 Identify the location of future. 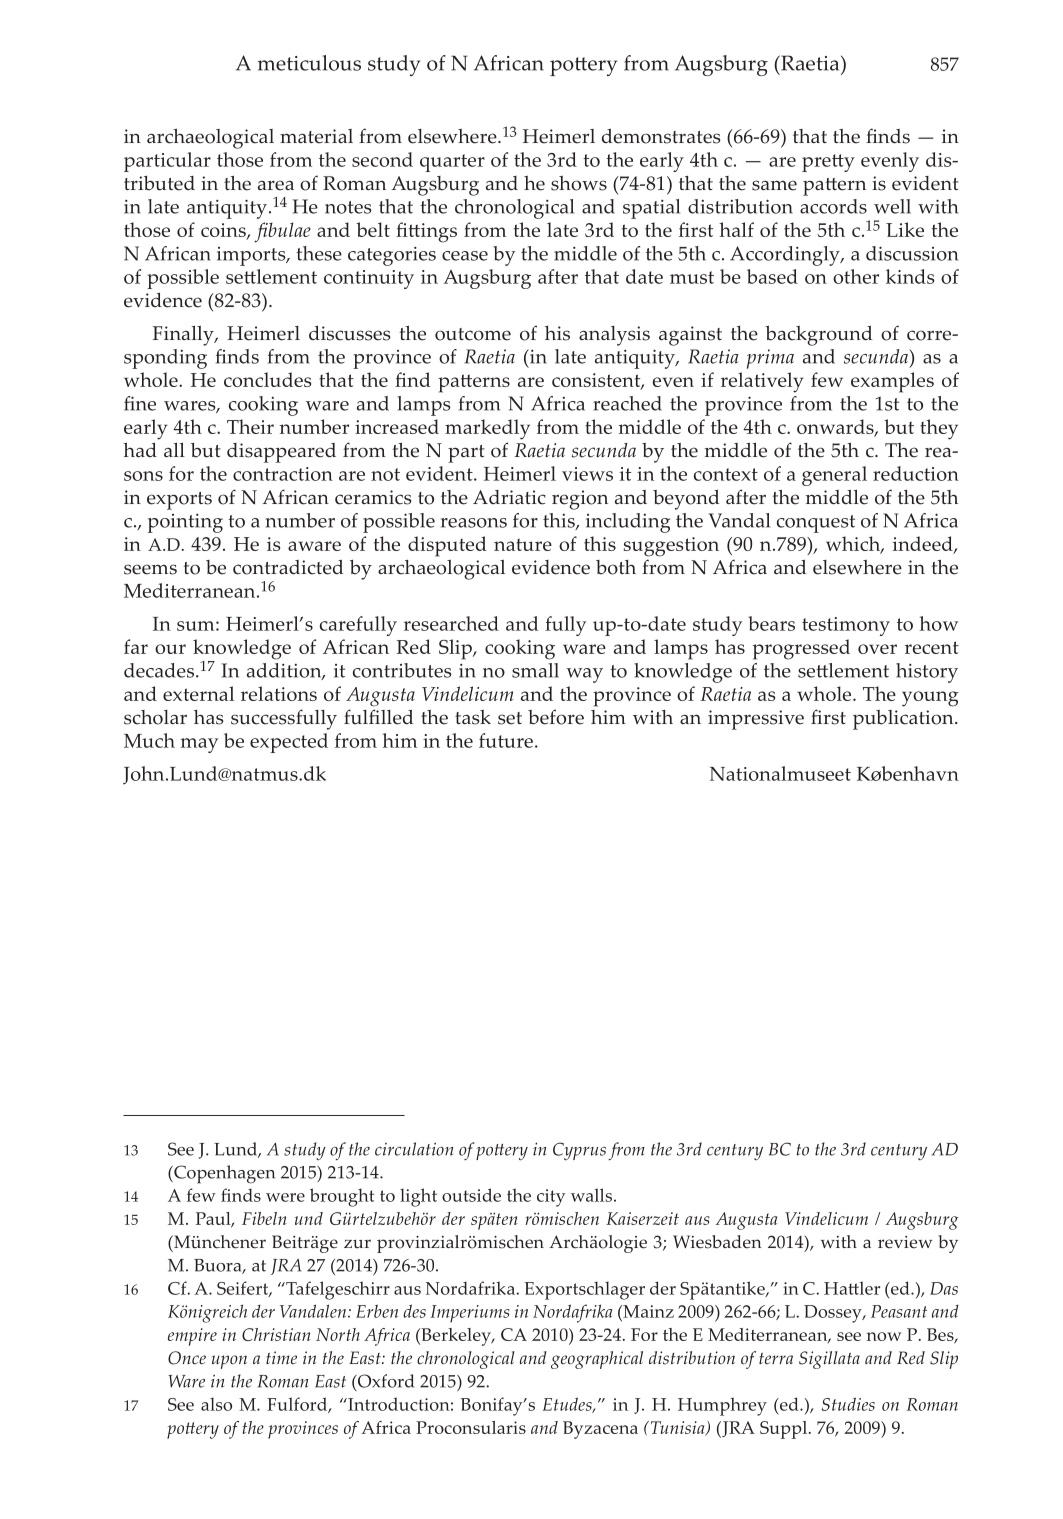
(506, 740).
